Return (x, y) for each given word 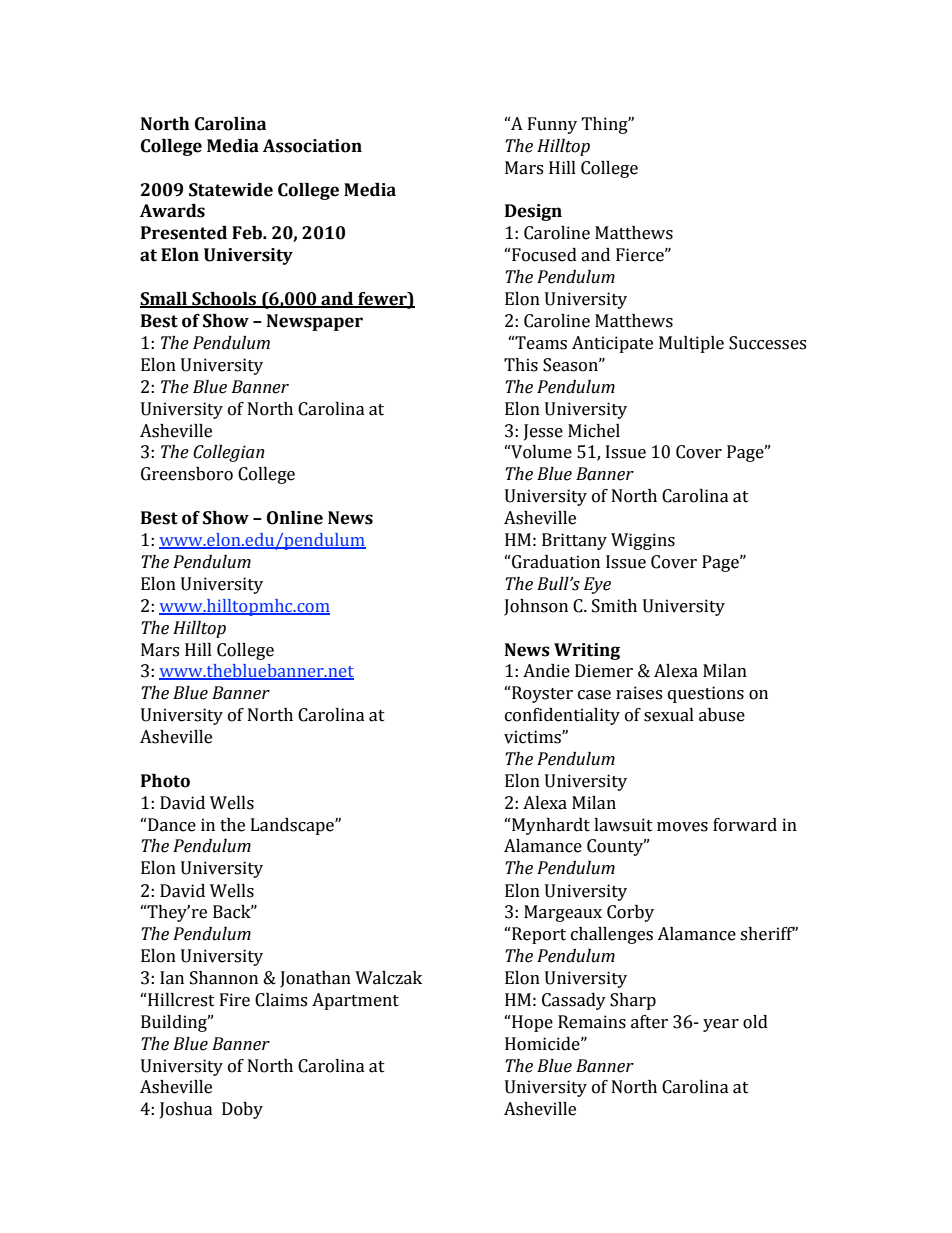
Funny (552, 125)
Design (533, 212)
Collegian (229, 453)
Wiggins (643, 541)
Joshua (186, 1110)
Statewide (231, 190)
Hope (531, 1023)
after (649, 1022)
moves (682, 827)
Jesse (543, 432)
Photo (165, 781)
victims (533, 737)
